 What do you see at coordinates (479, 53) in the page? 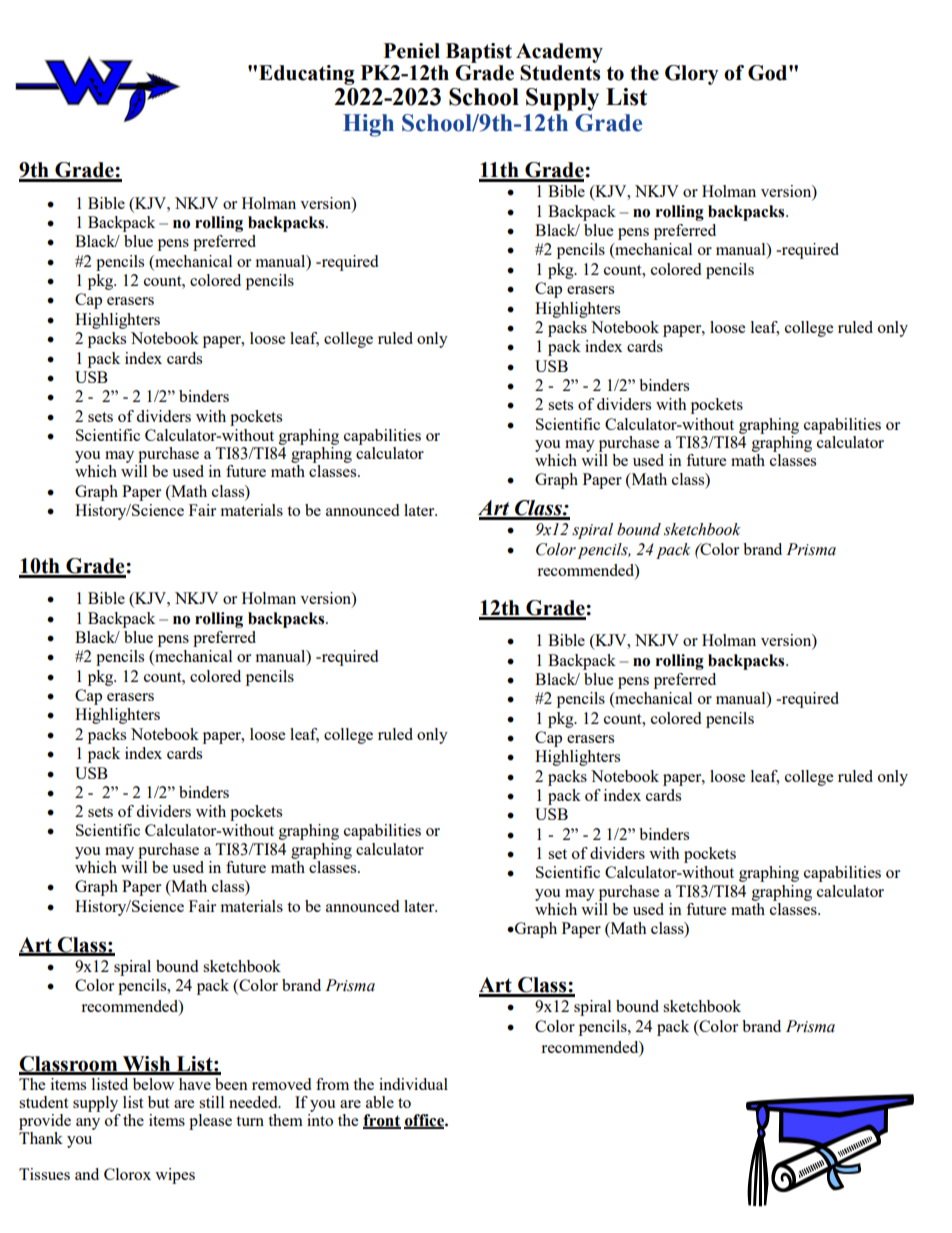
I see `Baptist` at bounding box center [479, 53].
